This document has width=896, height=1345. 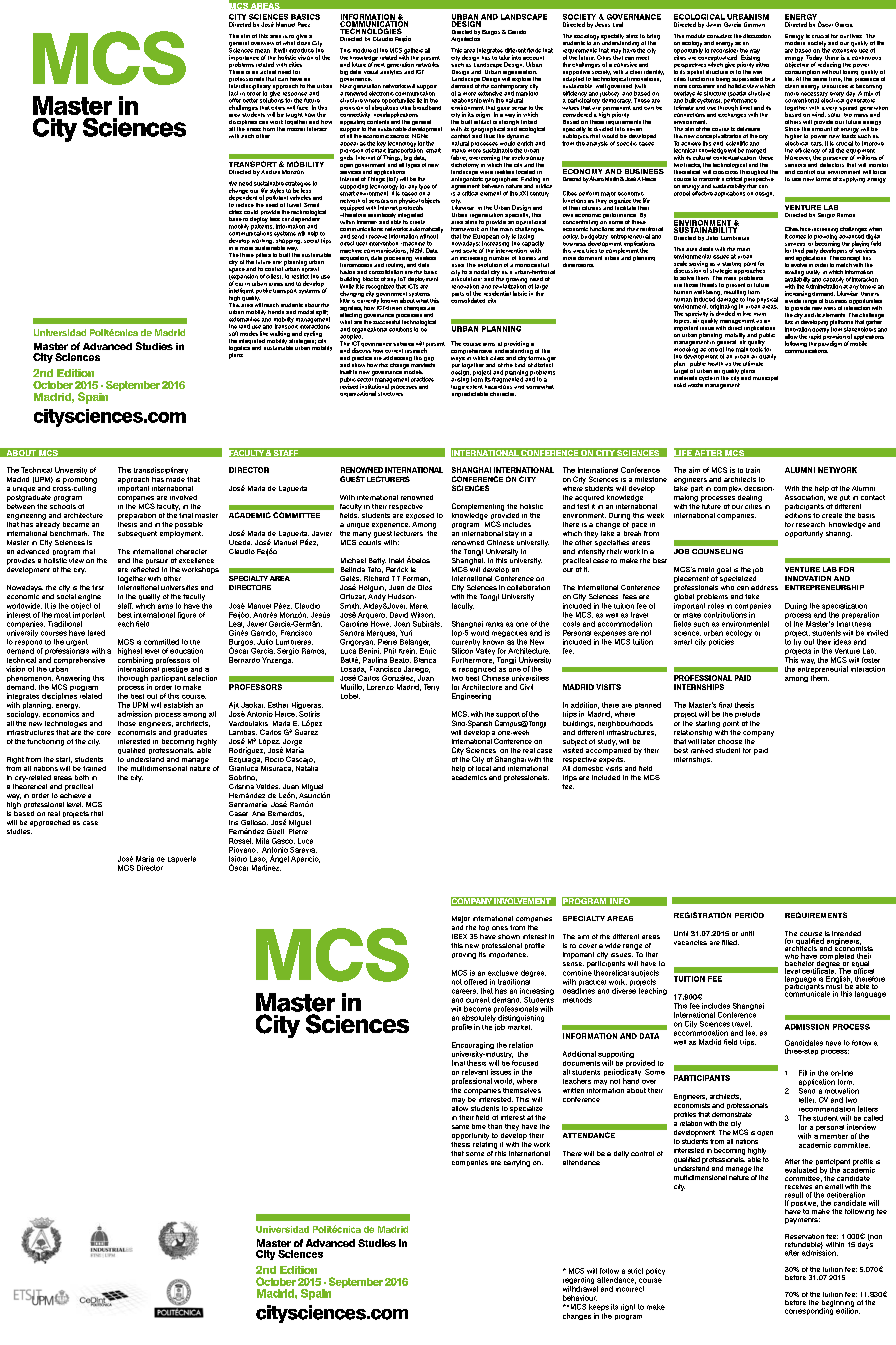 I want to click on soft, so click(x=233, y=333).
